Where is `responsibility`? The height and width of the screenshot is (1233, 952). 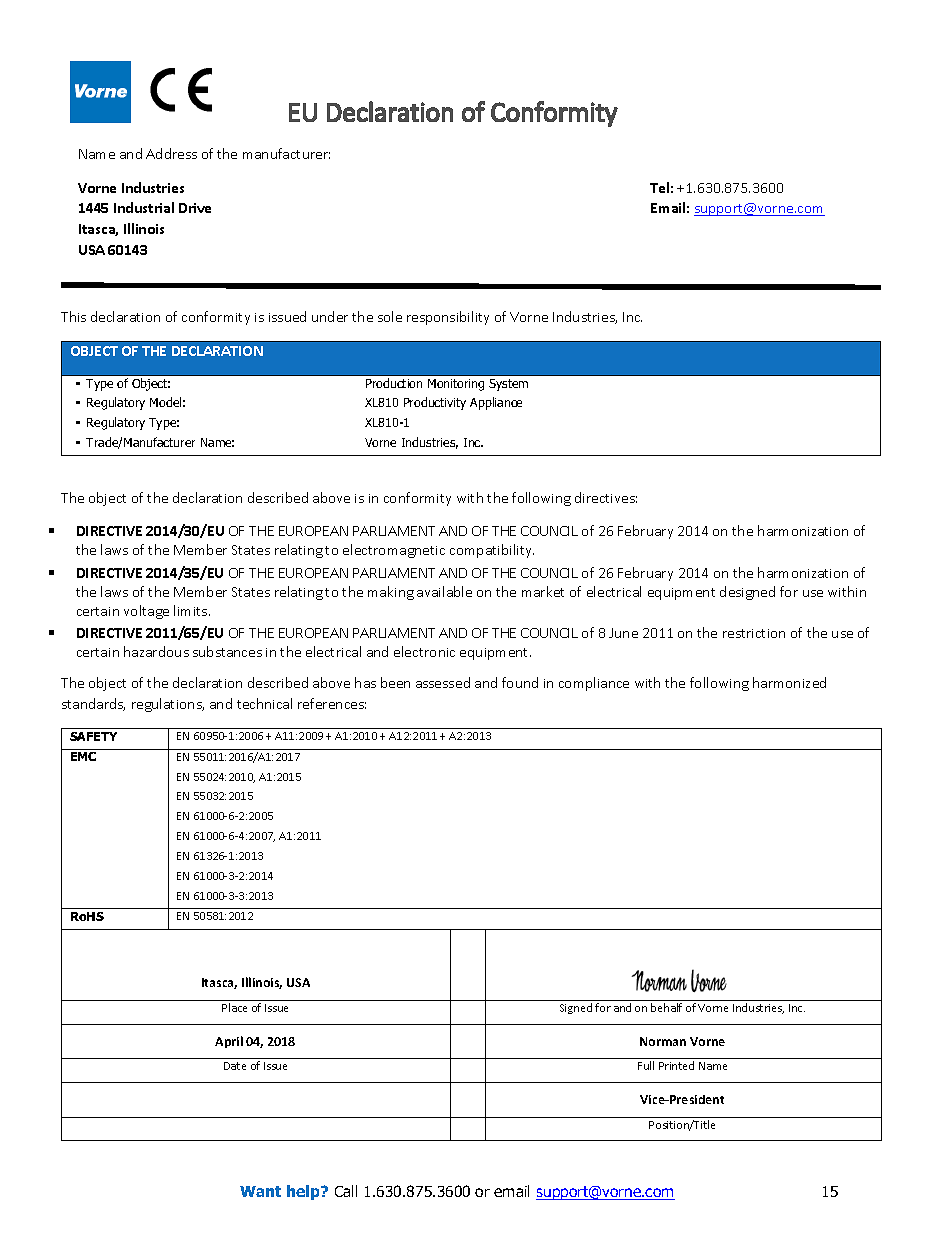 responsibility is located at coordinates (448, 318).
